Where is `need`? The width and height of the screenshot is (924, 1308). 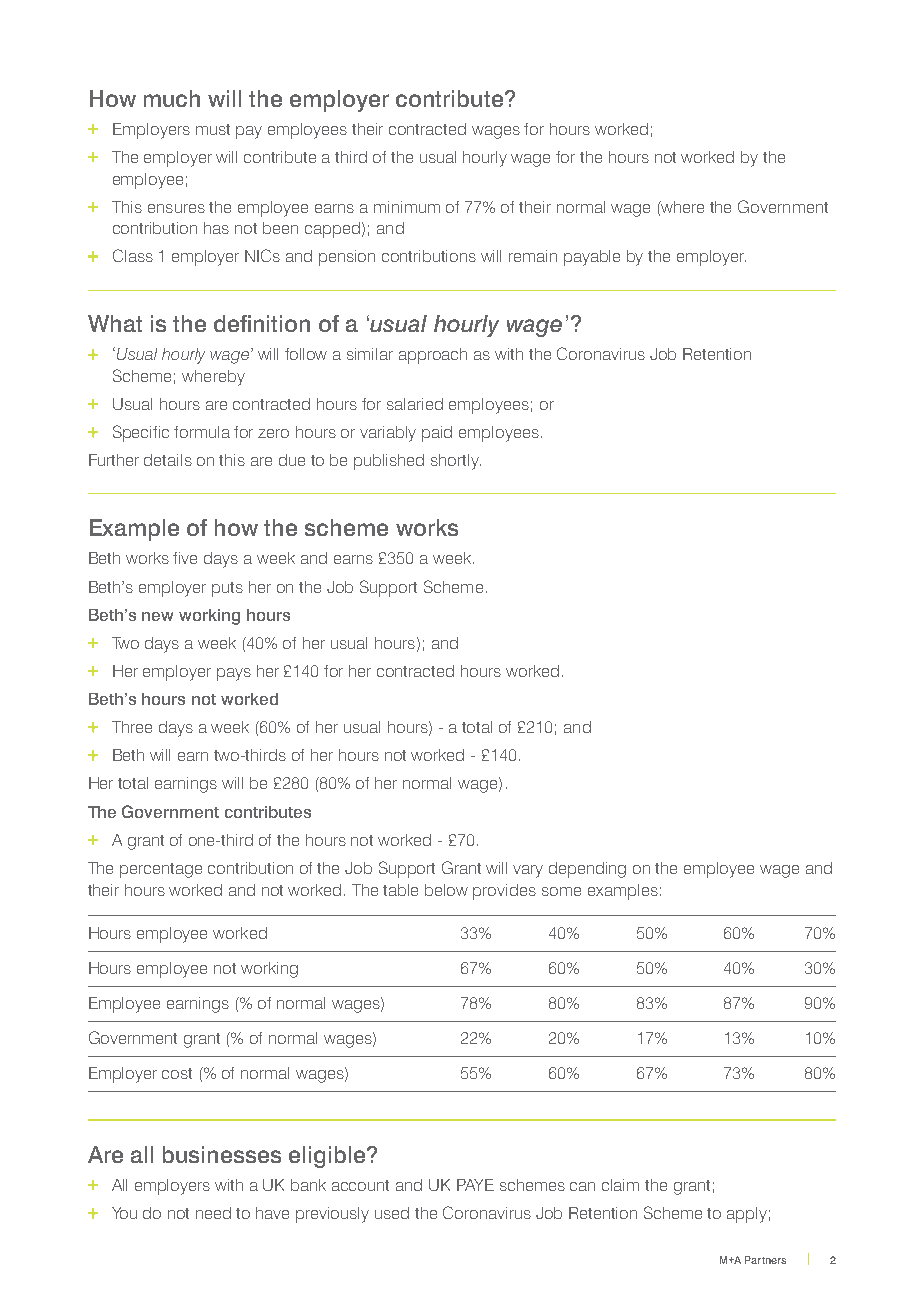 need is located at coordinates (213, 1213).
